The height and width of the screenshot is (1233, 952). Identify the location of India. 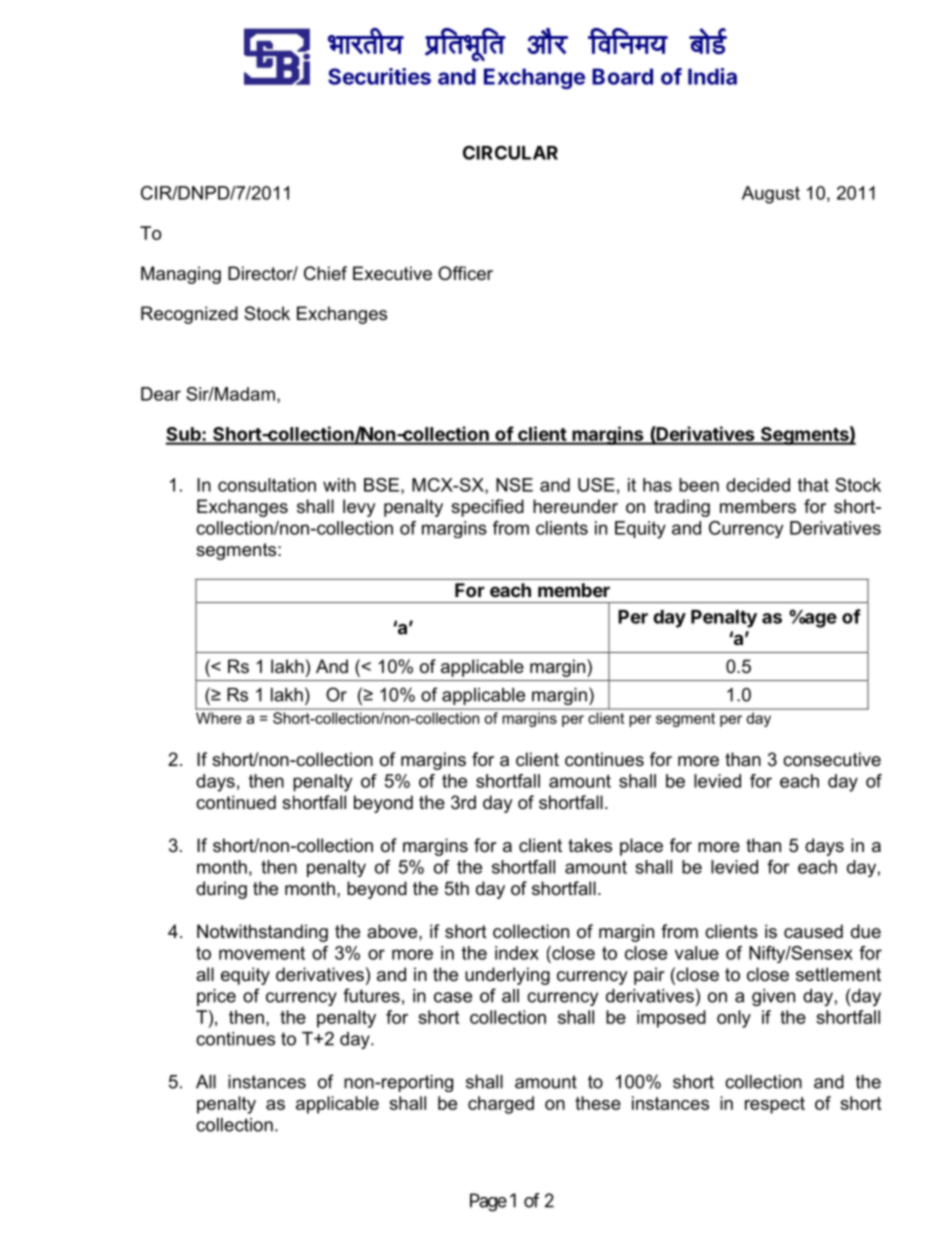
(712, 76).
